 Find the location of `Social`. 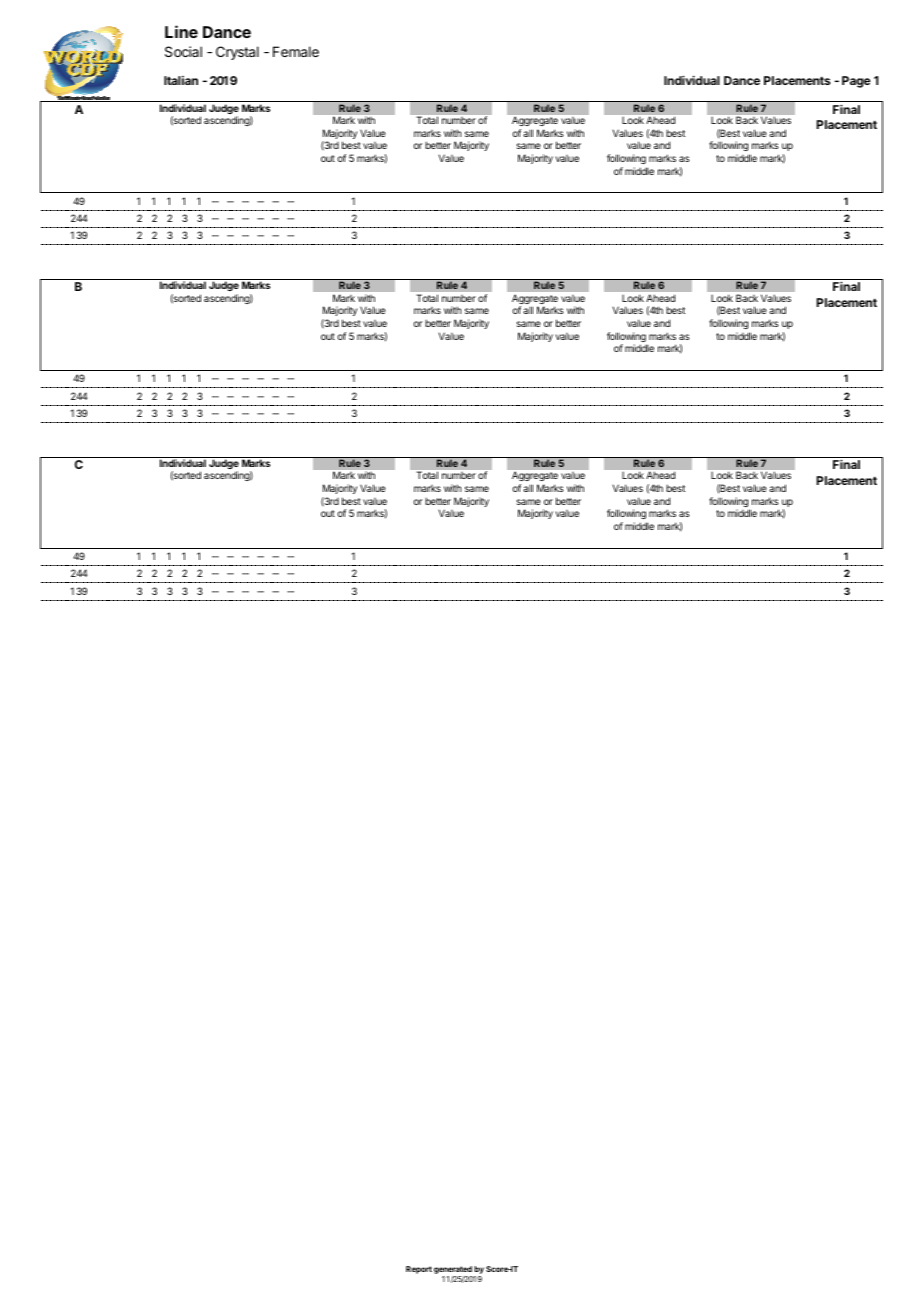

Social is located at coordinates (183, 51).
